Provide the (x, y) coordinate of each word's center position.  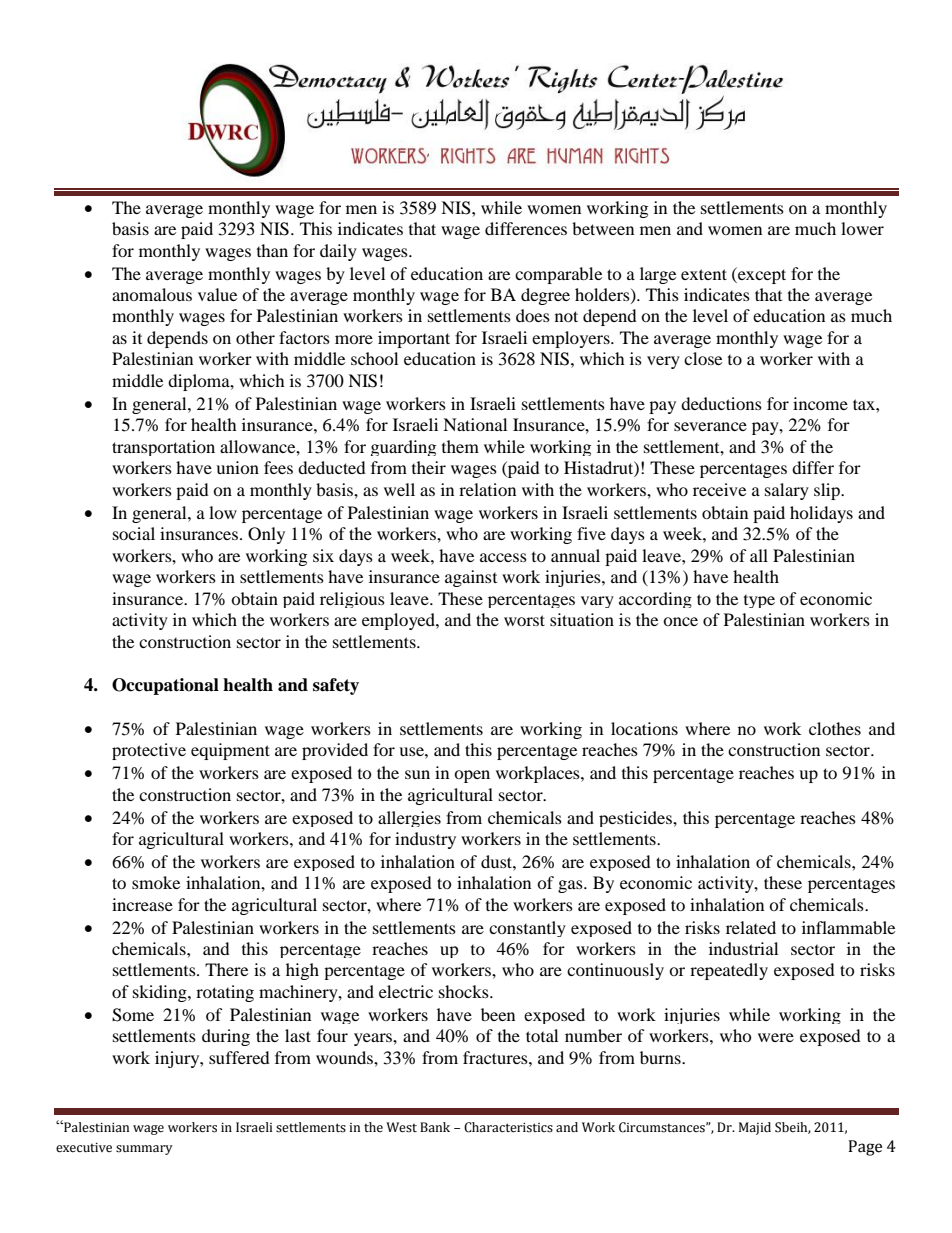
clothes (835, 728)
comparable (558, 275)
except (761, 275)
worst (524, 620)
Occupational (165, 686)
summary (144, 1150)
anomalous (152, 294)
